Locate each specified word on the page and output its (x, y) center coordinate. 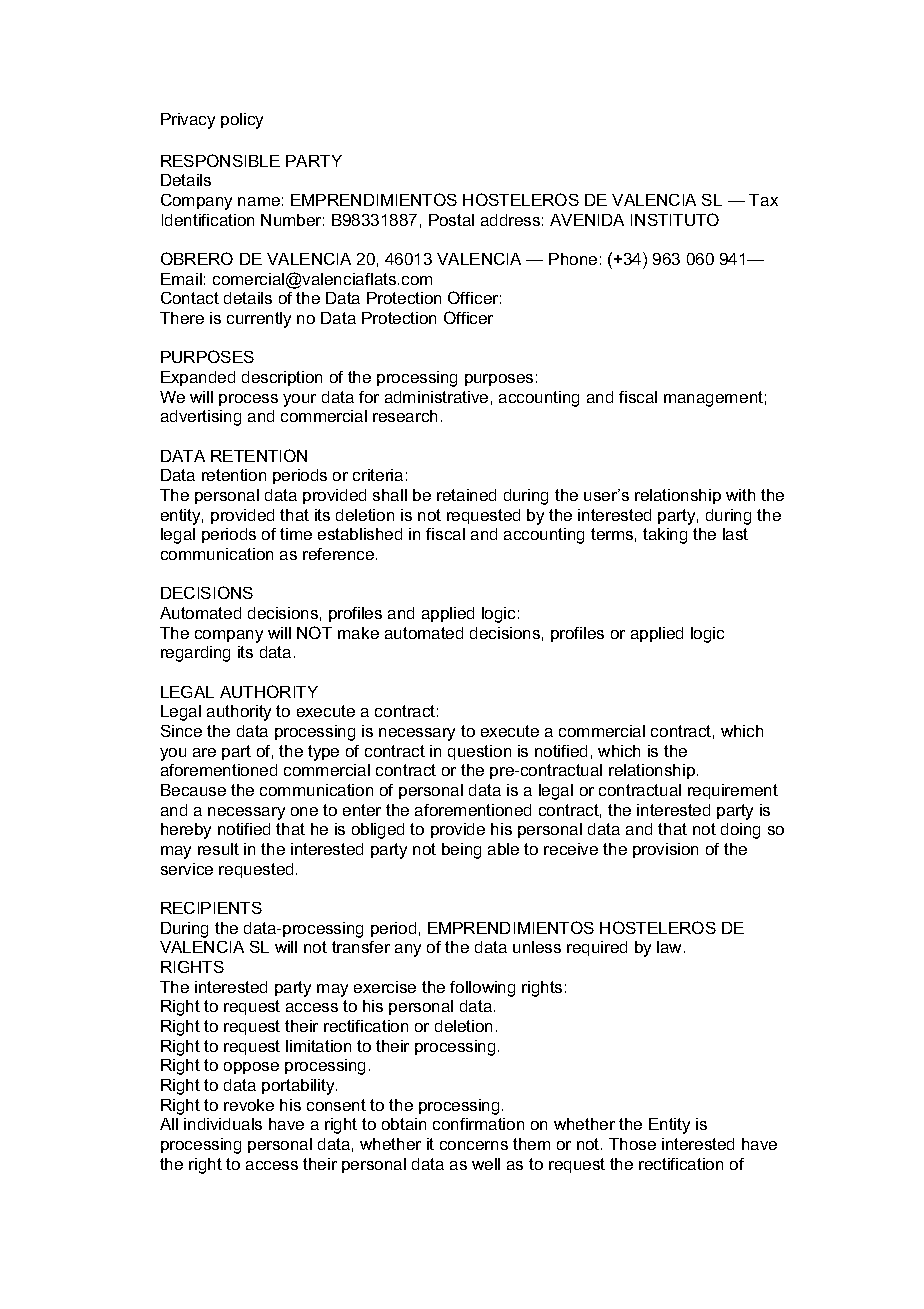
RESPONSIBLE (220, 160)
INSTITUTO (675, 219)
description (282, 378)
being (461, 851)
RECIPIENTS (211, 908)
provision (665, 850)
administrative (436, 397)
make (358, 633)
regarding (195, 654)
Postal (451, 220)
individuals (223, 1124)
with (740, 495)
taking (665, 536)
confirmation (478, 1124)
